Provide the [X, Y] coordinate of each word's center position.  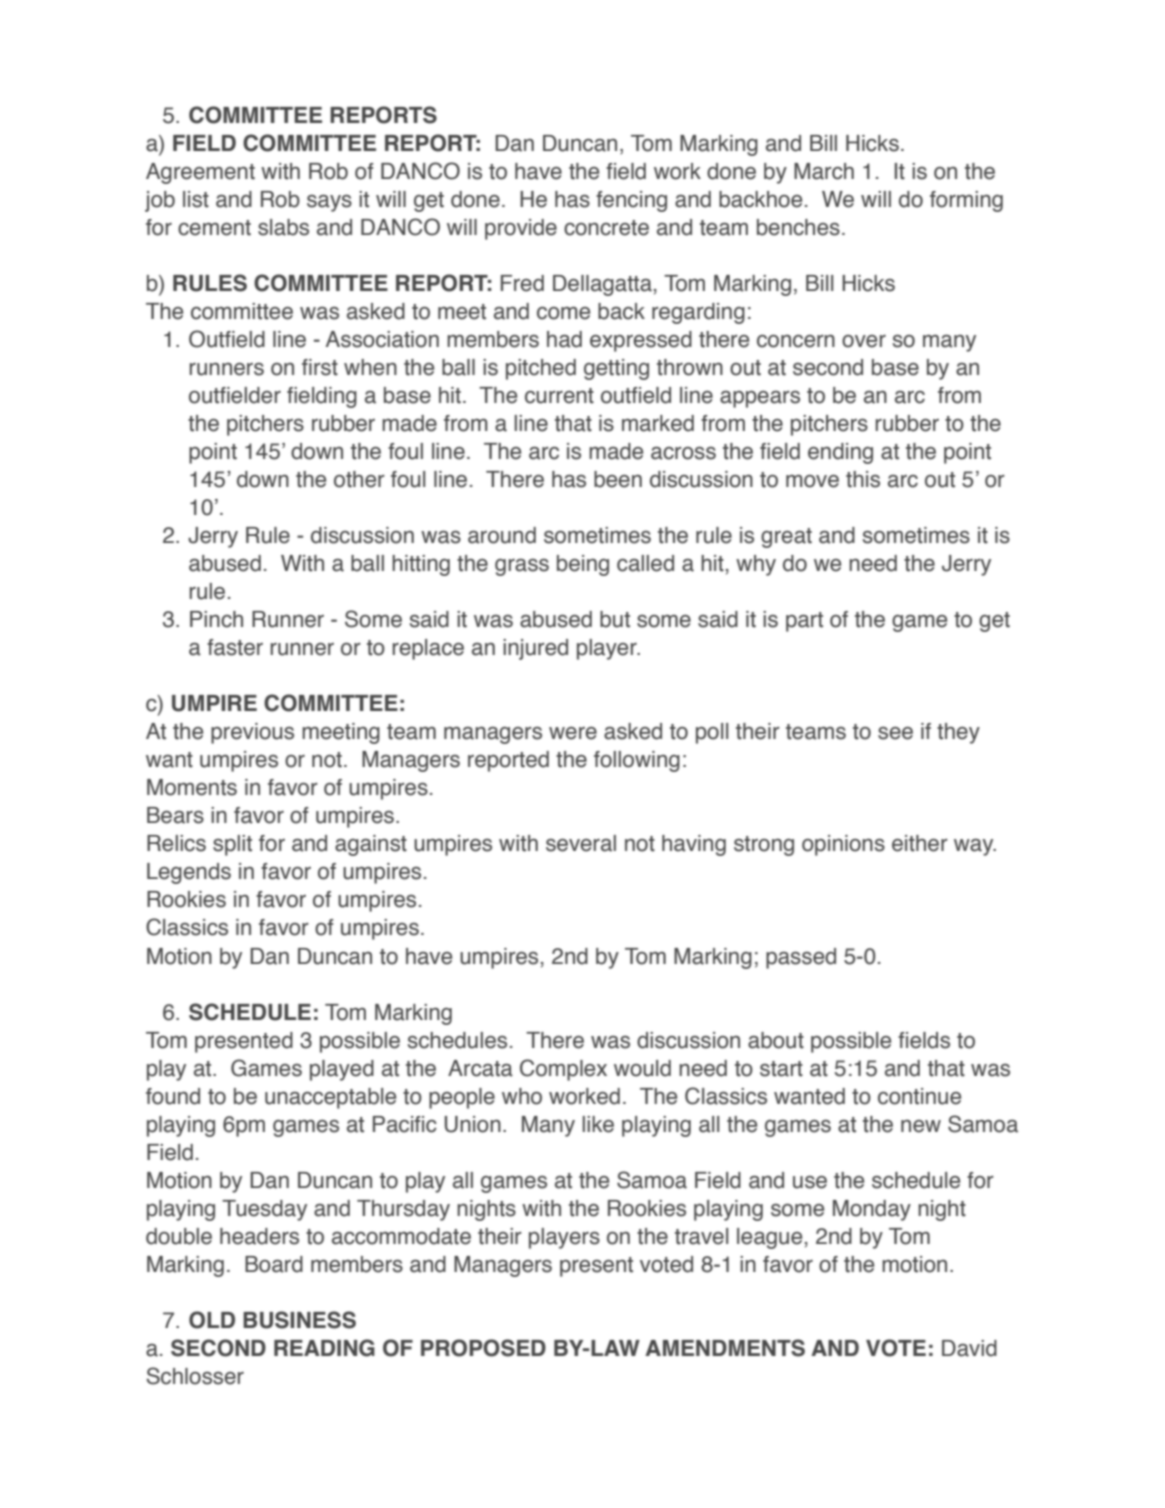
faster [235, 647]
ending [840, 453]
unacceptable [330, 1098]
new [921, 1126]
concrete [606, 228]
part [804, 622]
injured [535, 649]
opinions [843, 845]
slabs [283, 227]
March [824, 171]
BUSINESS [299, 1320]
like [598, 1124]
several [581, 843]
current [559, 396]
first [320, 367]
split [232, 845]
